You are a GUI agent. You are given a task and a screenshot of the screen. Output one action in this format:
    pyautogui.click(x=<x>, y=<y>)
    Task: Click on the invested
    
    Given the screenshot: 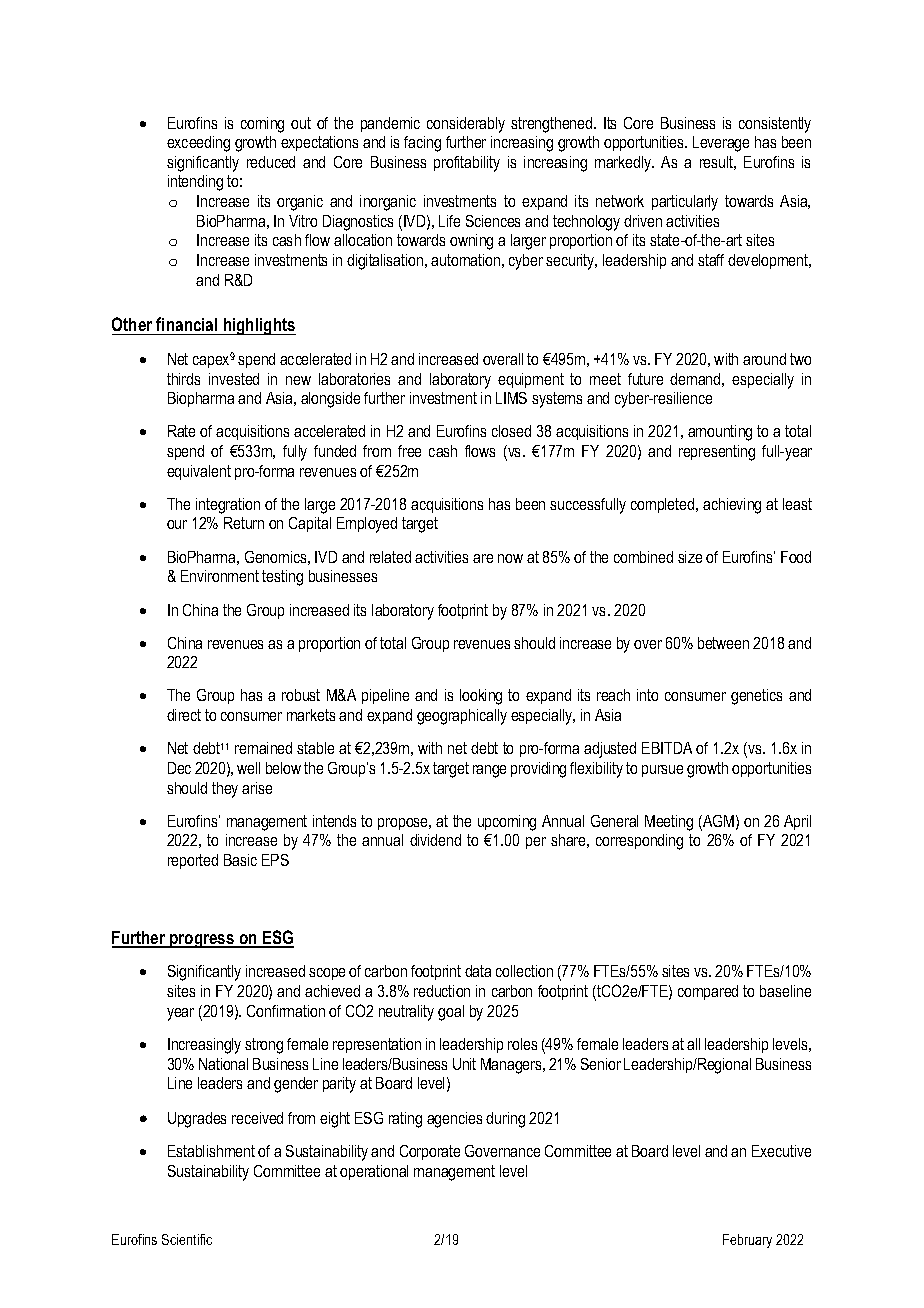 What is the action you would take?
    pyautogui.click(x=234, y=379)
